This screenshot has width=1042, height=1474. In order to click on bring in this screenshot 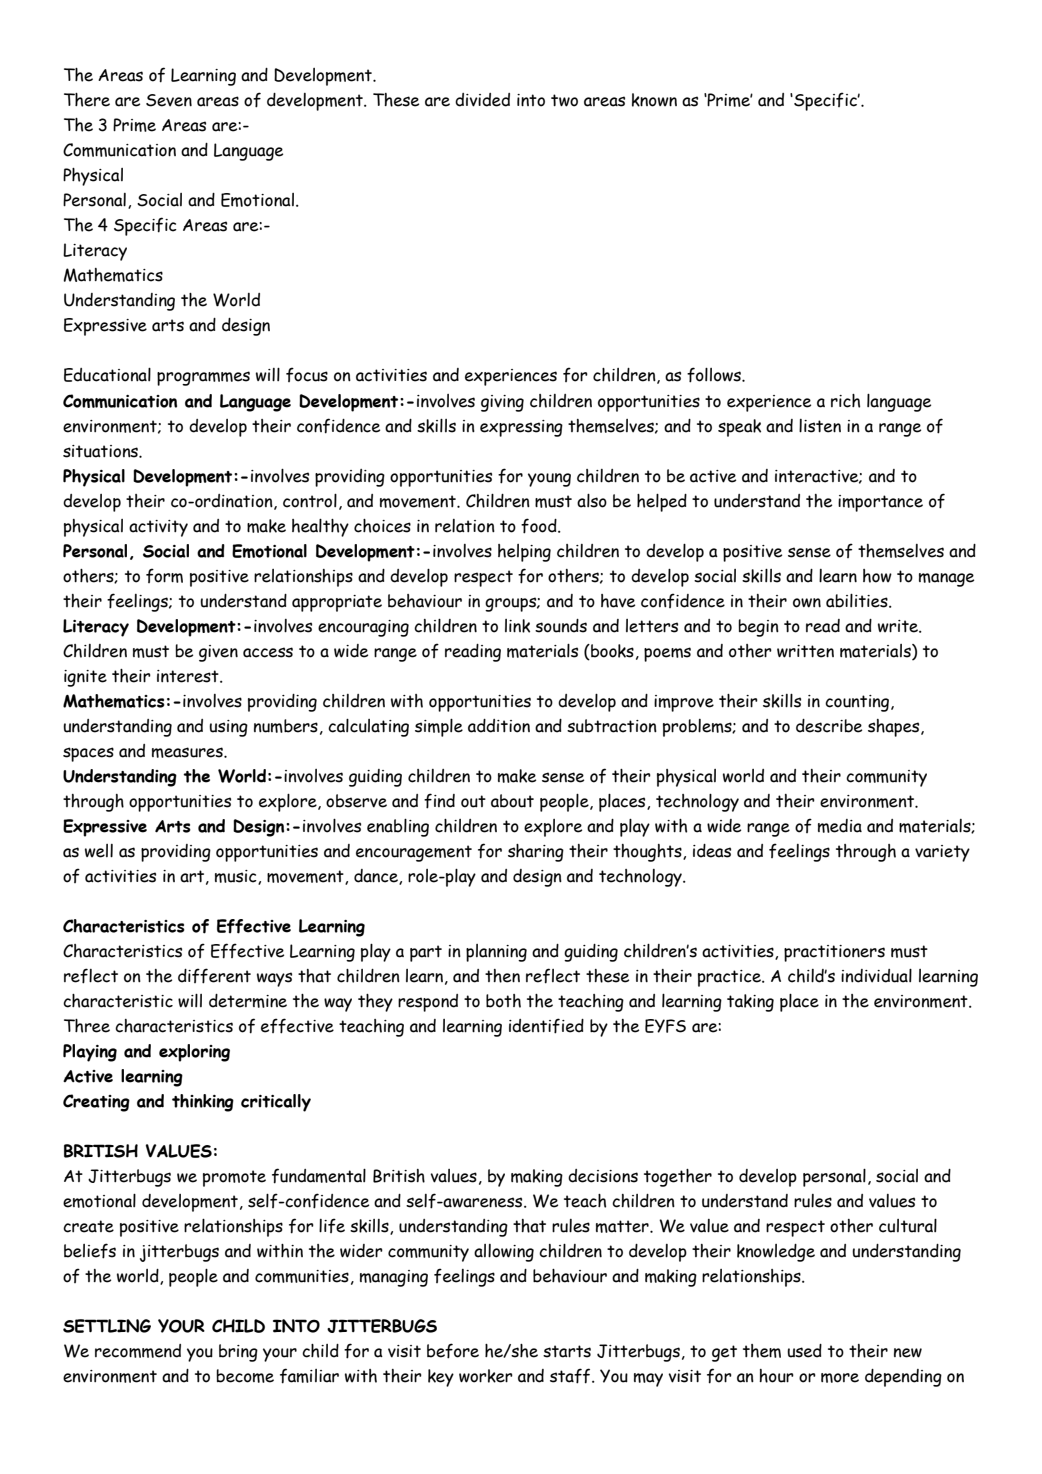, I will do `click(238, 1353)`.
